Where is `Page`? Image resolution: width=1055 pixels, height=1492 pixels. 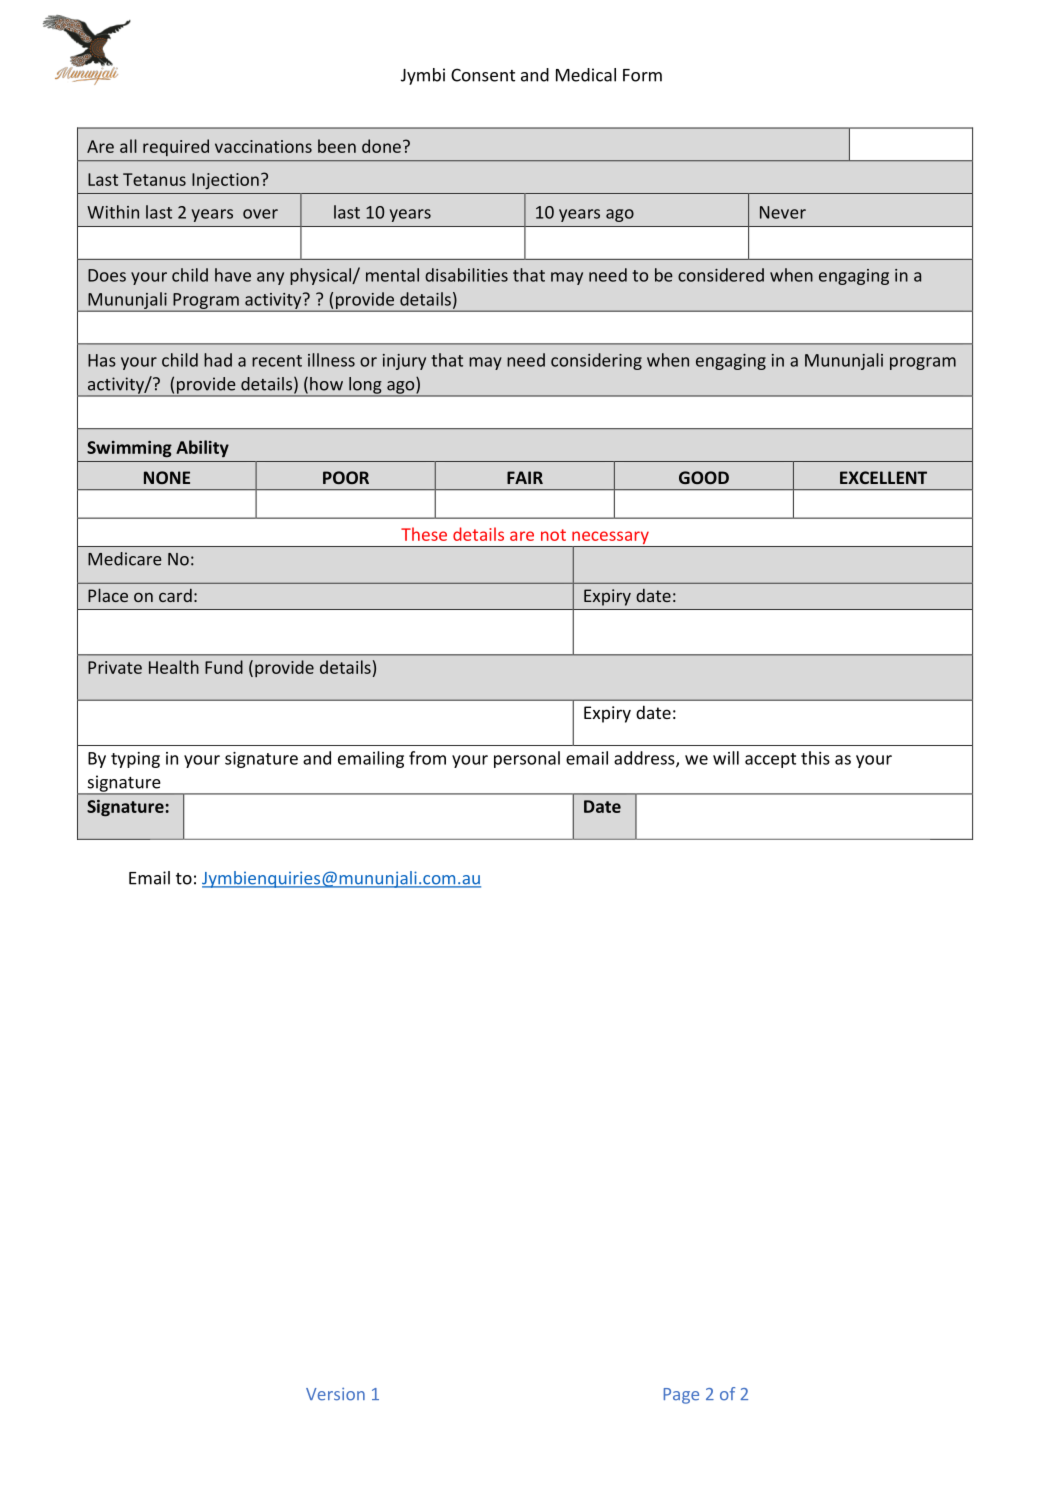
Page is located at coordinates (681, 1396).
